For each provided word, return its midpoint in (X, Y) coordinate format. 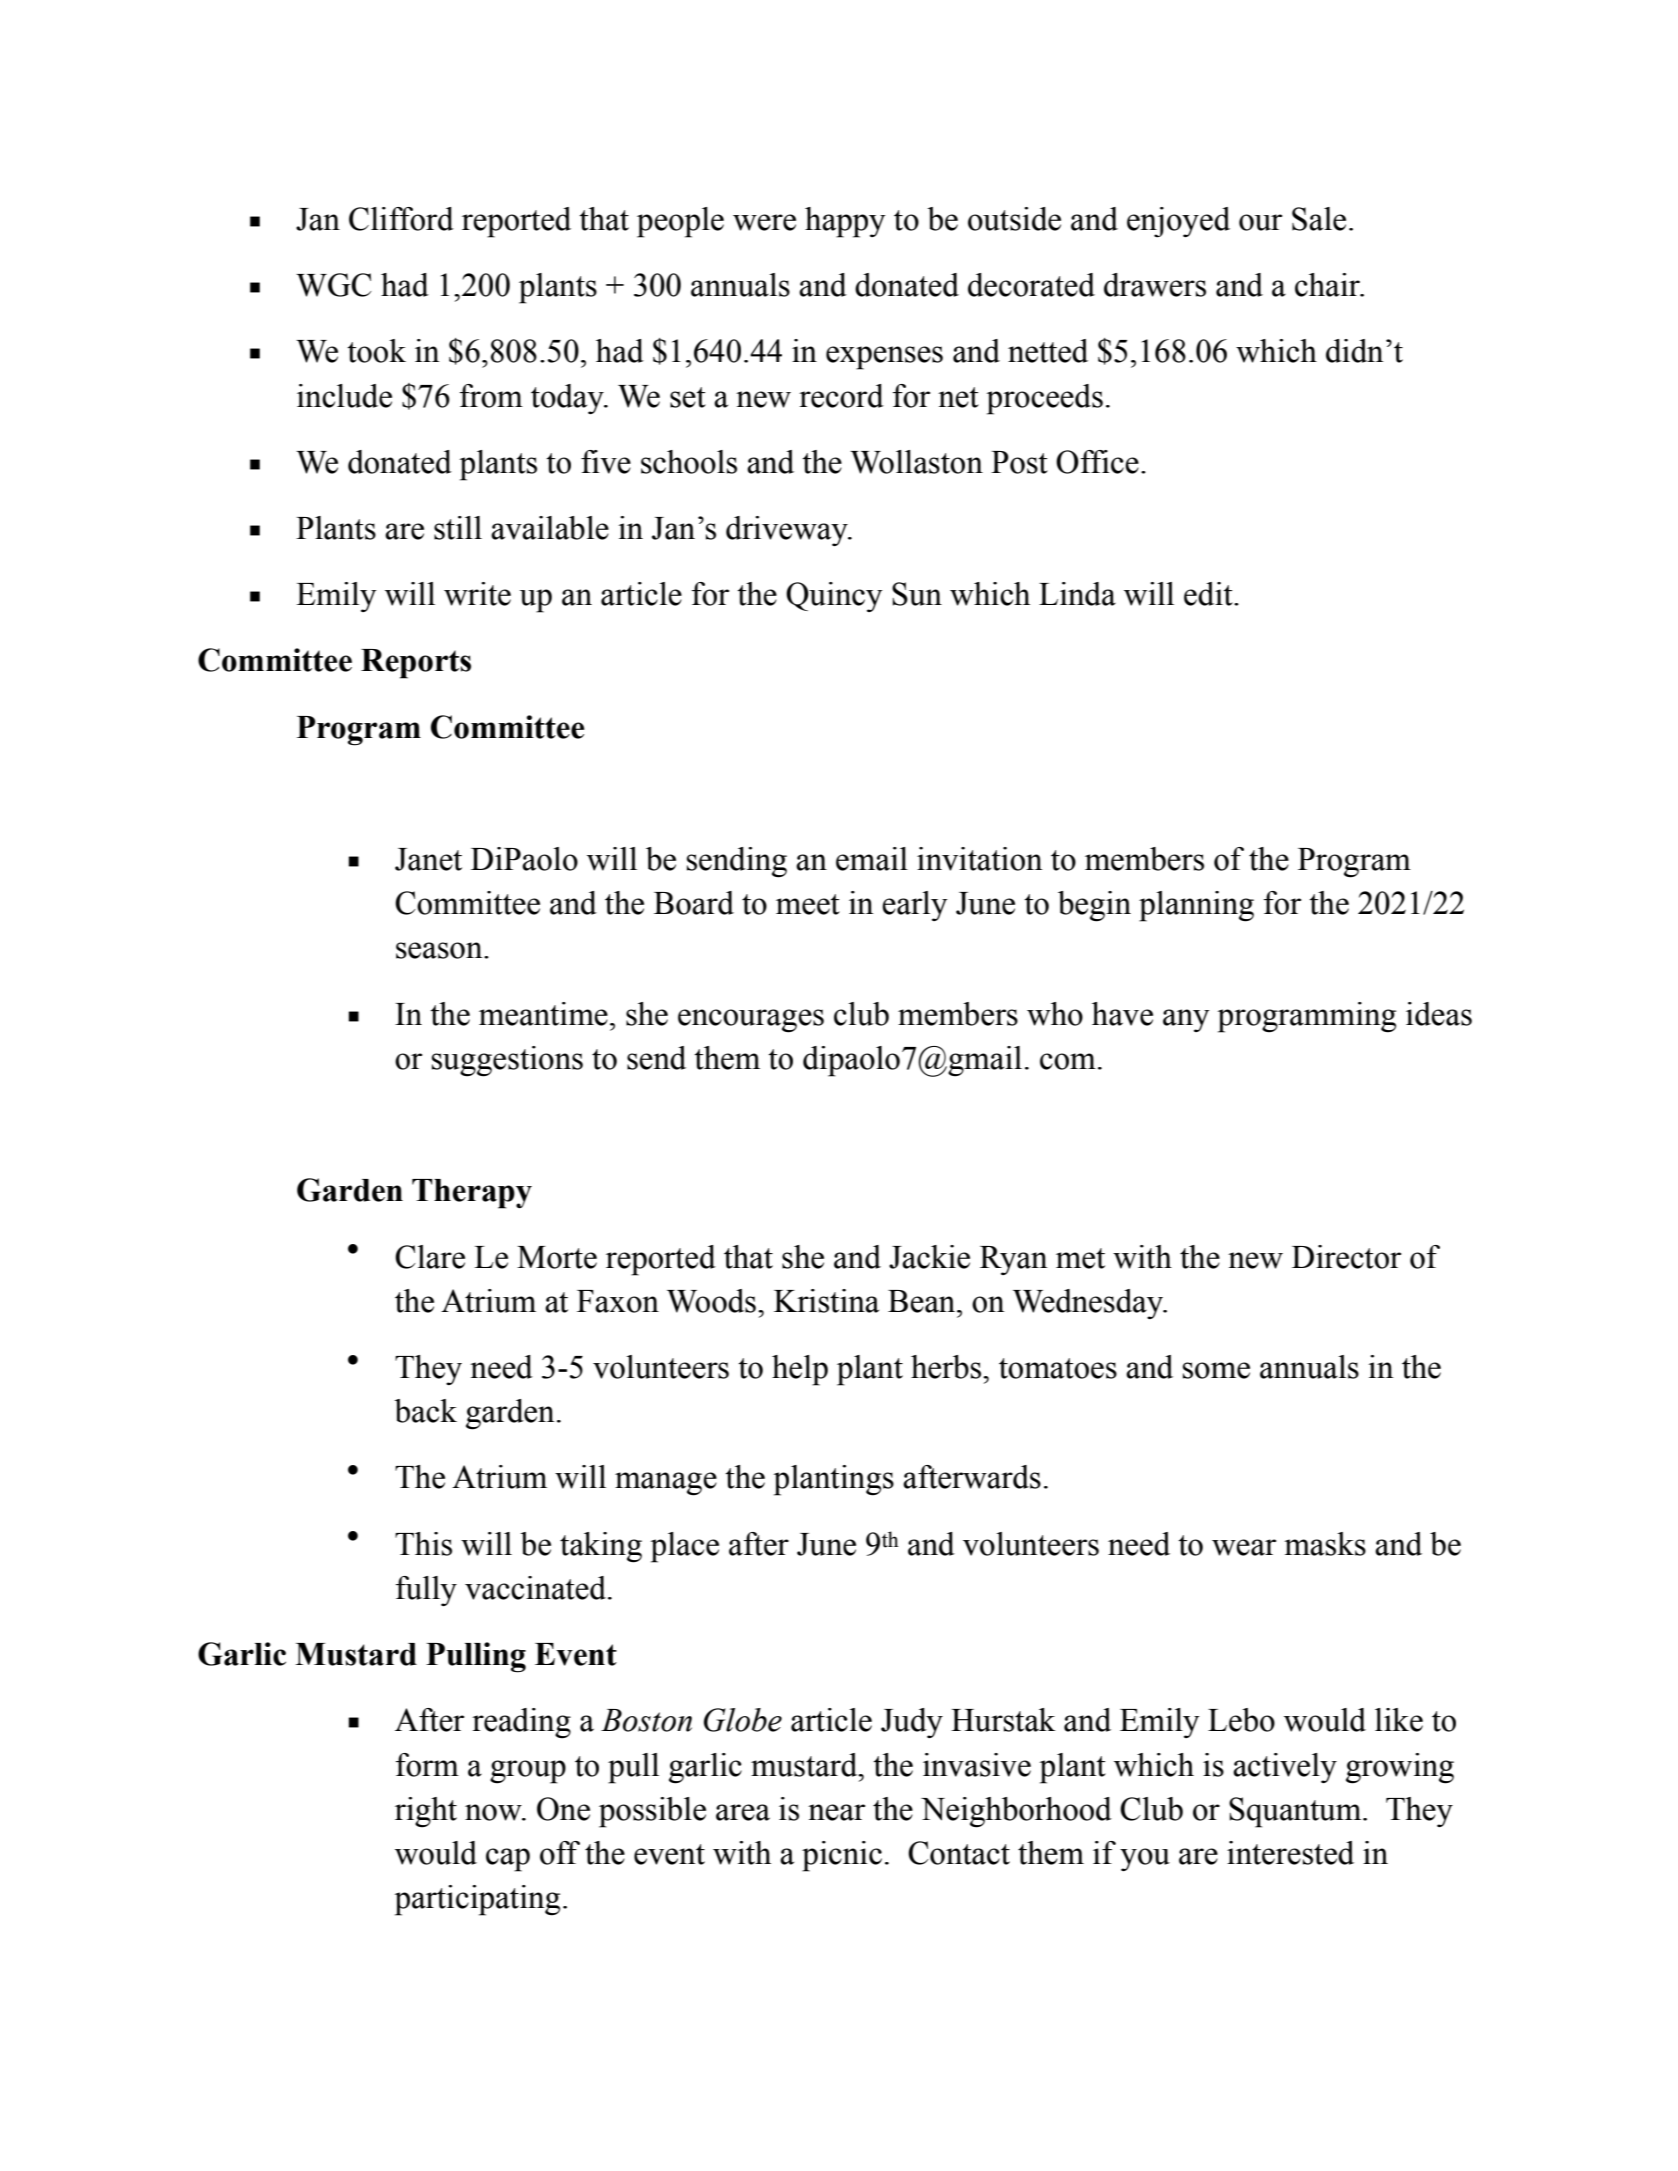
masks (1325, 1544)
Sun (917, 594)
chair (1329, 285)
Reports (416, 664)
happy (845, 222)
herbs (947, 1367)
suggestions (507, 1061)
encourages (751, 1021)
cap (508, 1860)
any (1186, 1020)
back (425, 1411)
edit (1209, 594)
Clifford (401, 219)
